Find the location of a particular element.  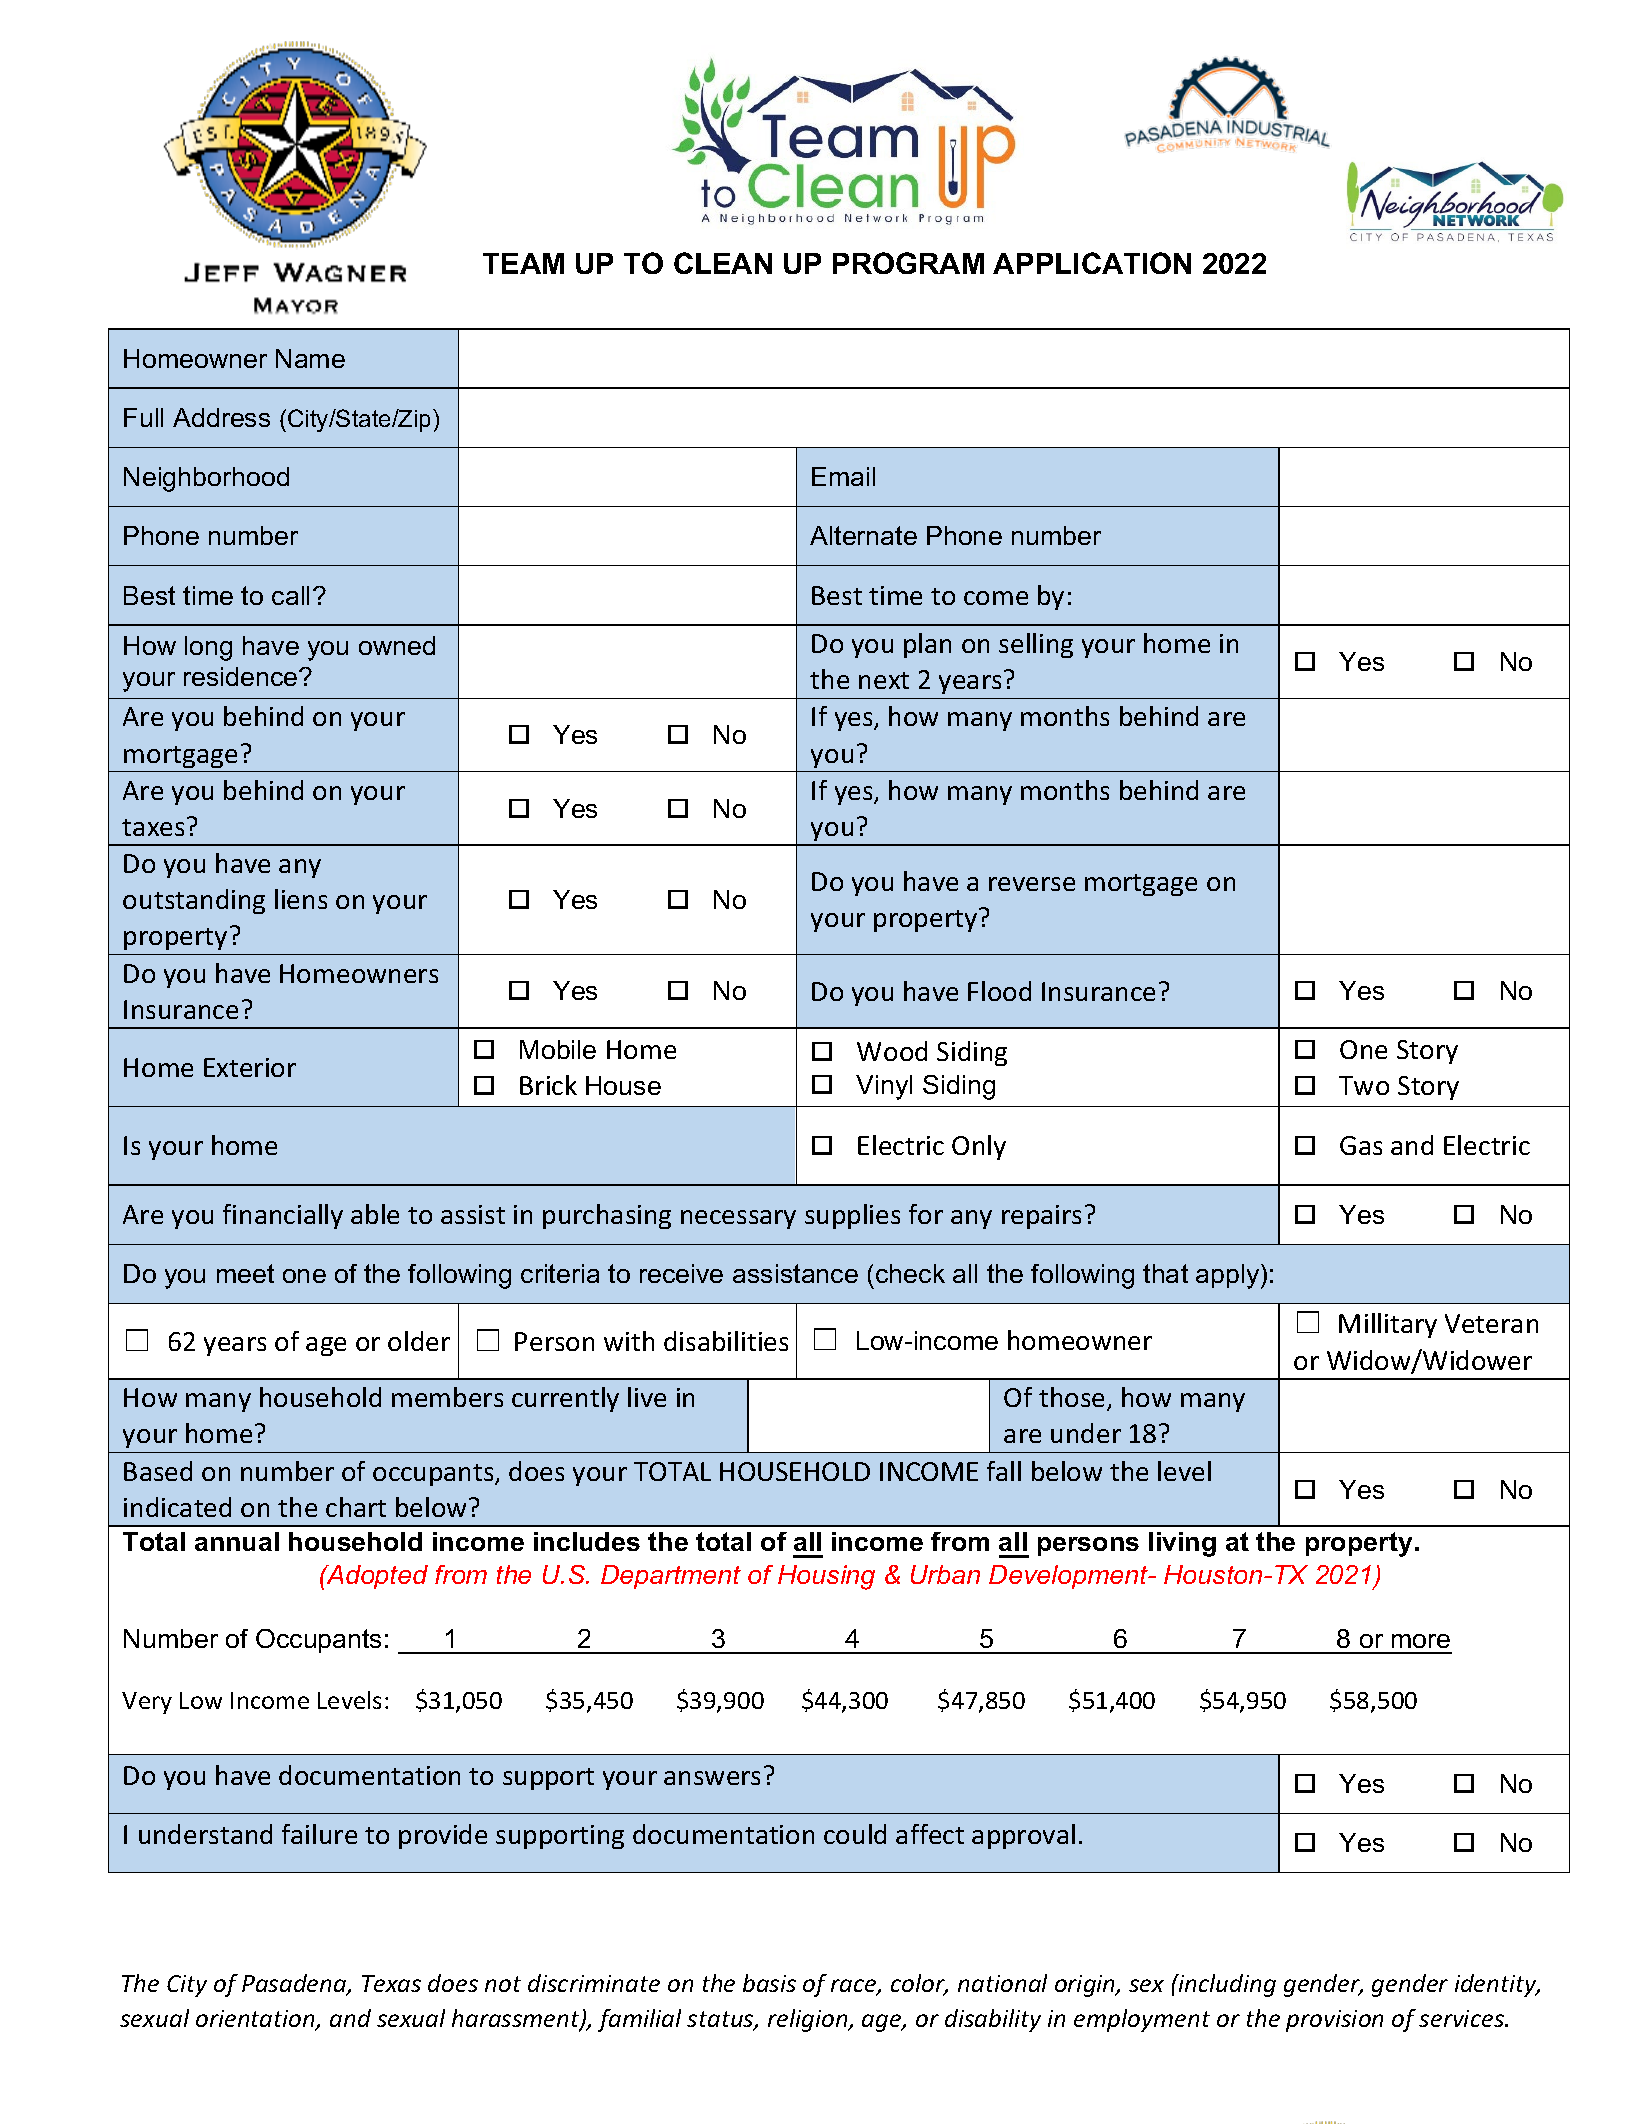

APPLICATION is located at coordinates (1092, 263).
